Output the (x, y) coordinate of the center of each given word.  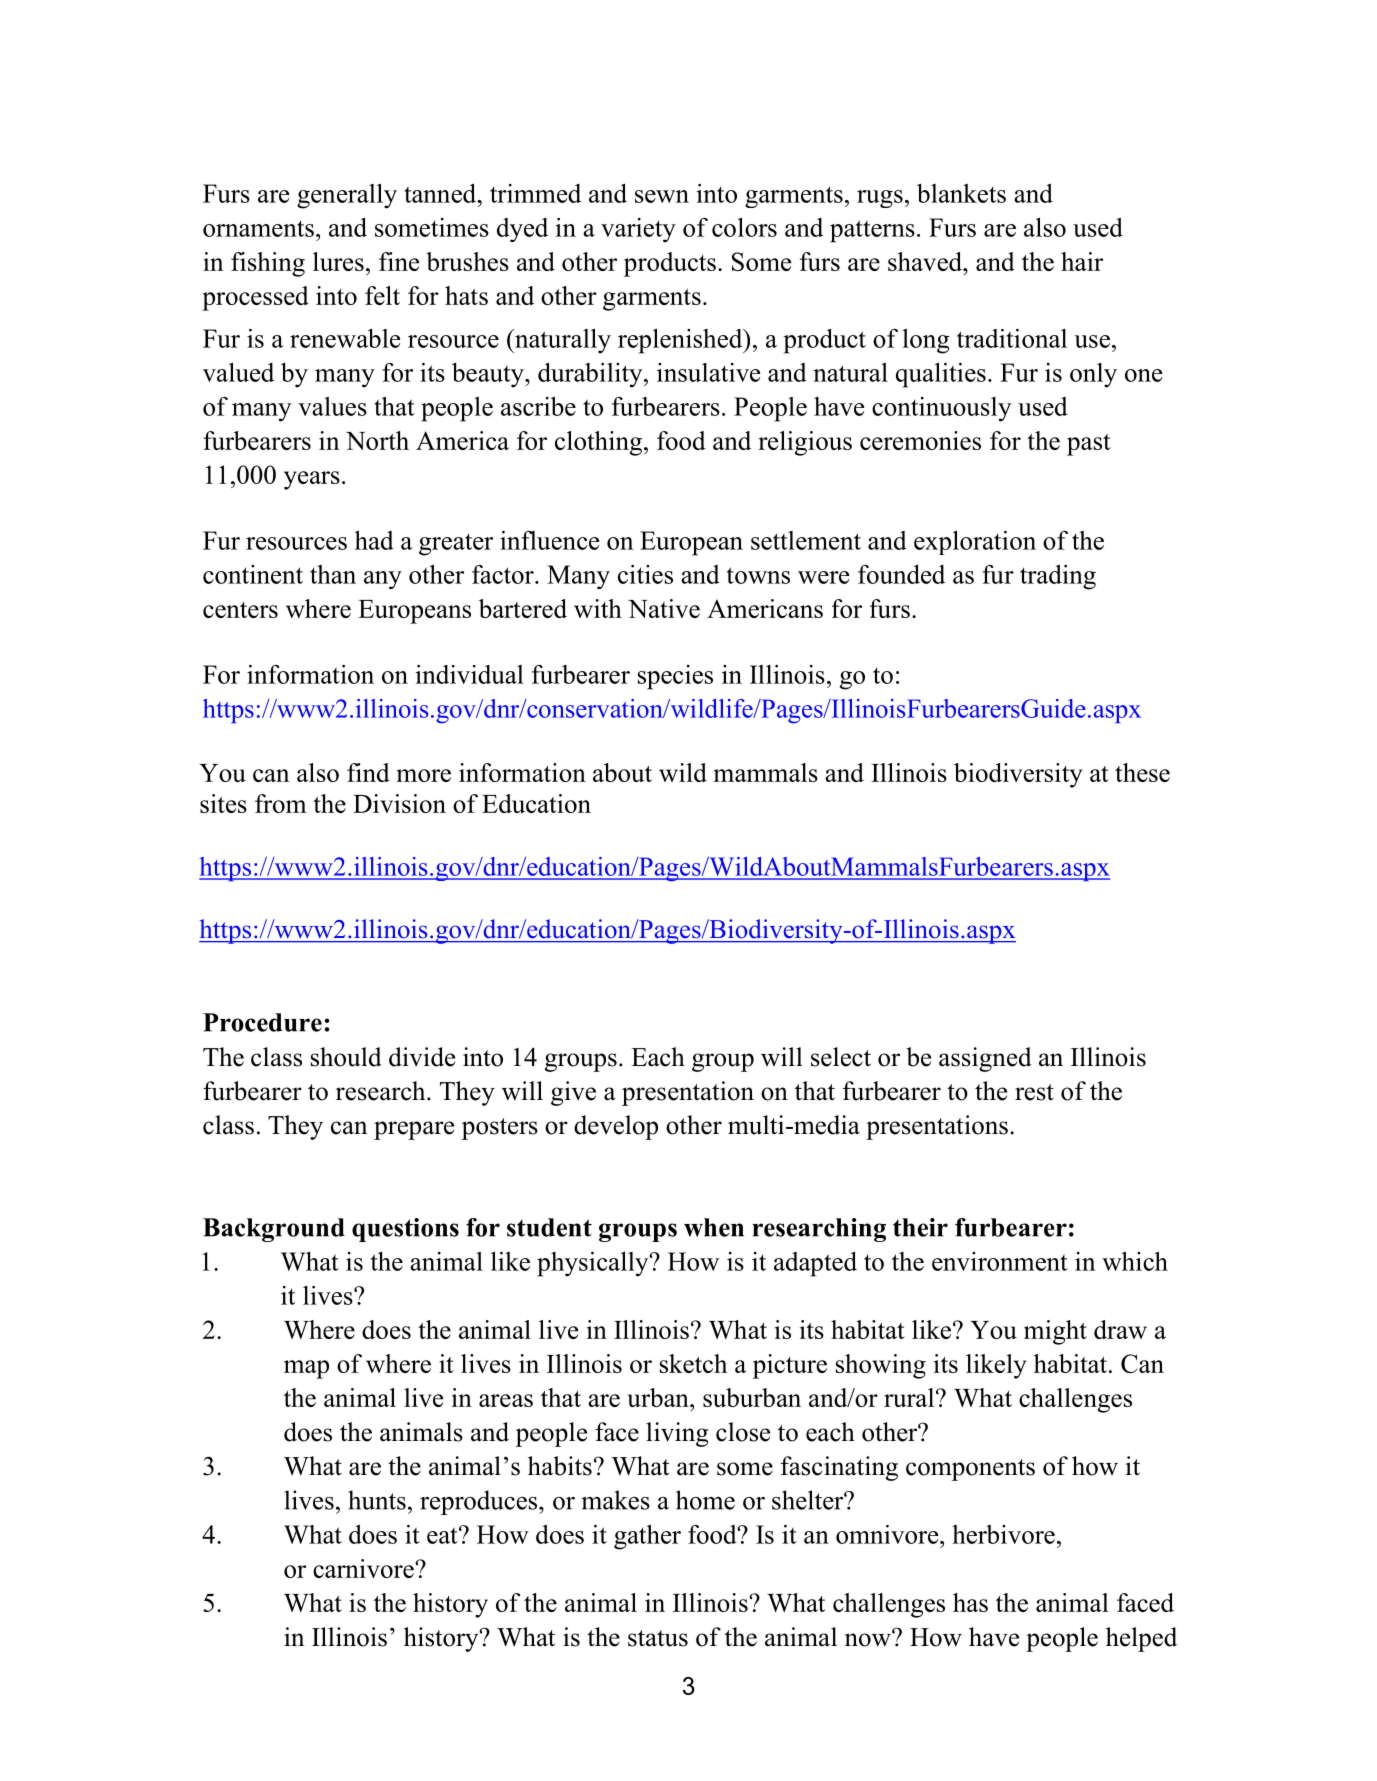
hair (1082, 261)
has (970, 1602)
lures (338, 261)
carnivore (364, 1568)
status (658, 1638)
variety (638, 230)
